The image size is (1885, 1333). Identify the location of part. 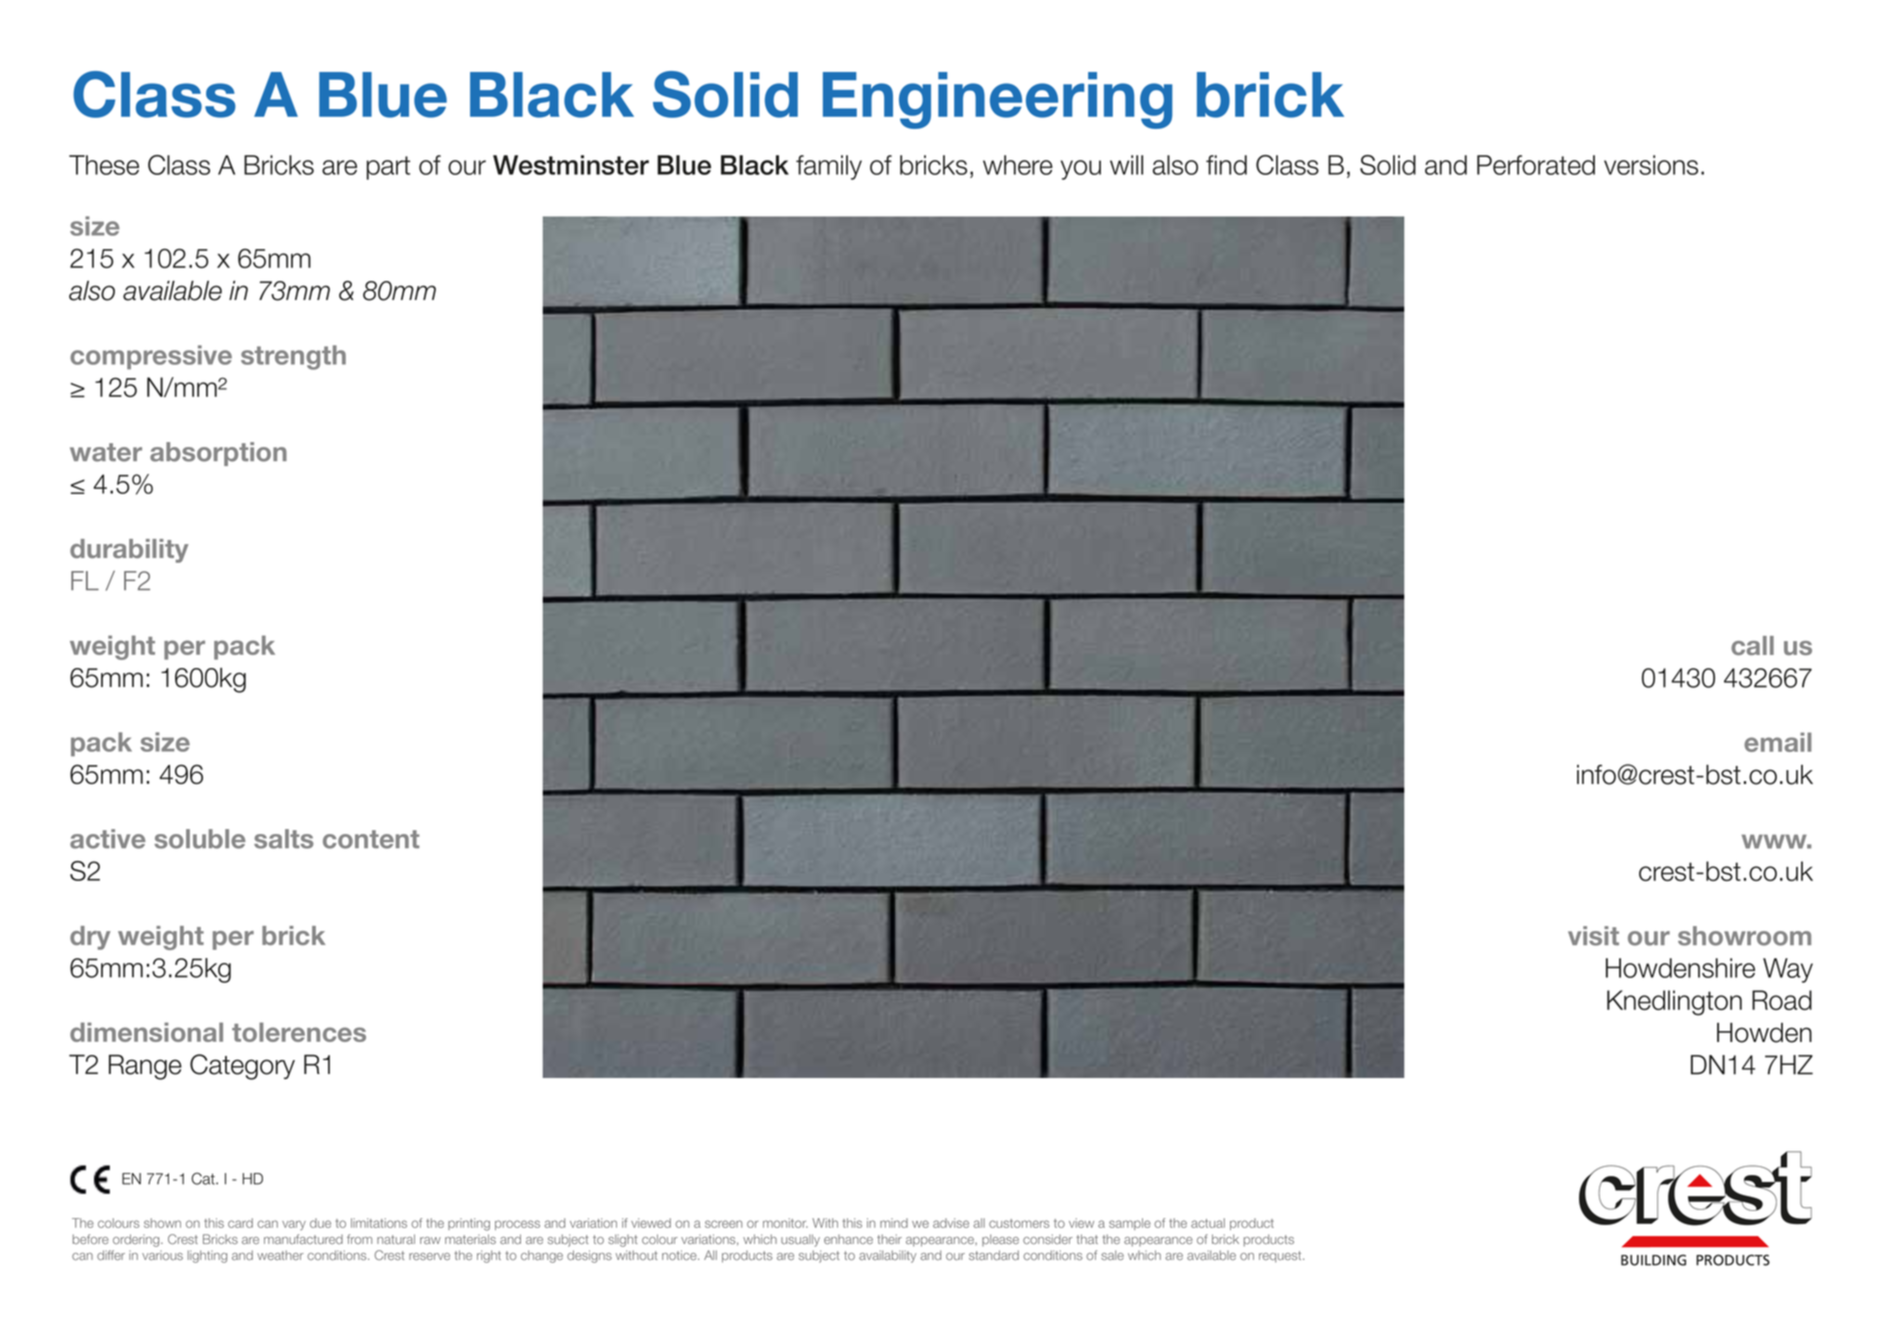
(388, 168).
